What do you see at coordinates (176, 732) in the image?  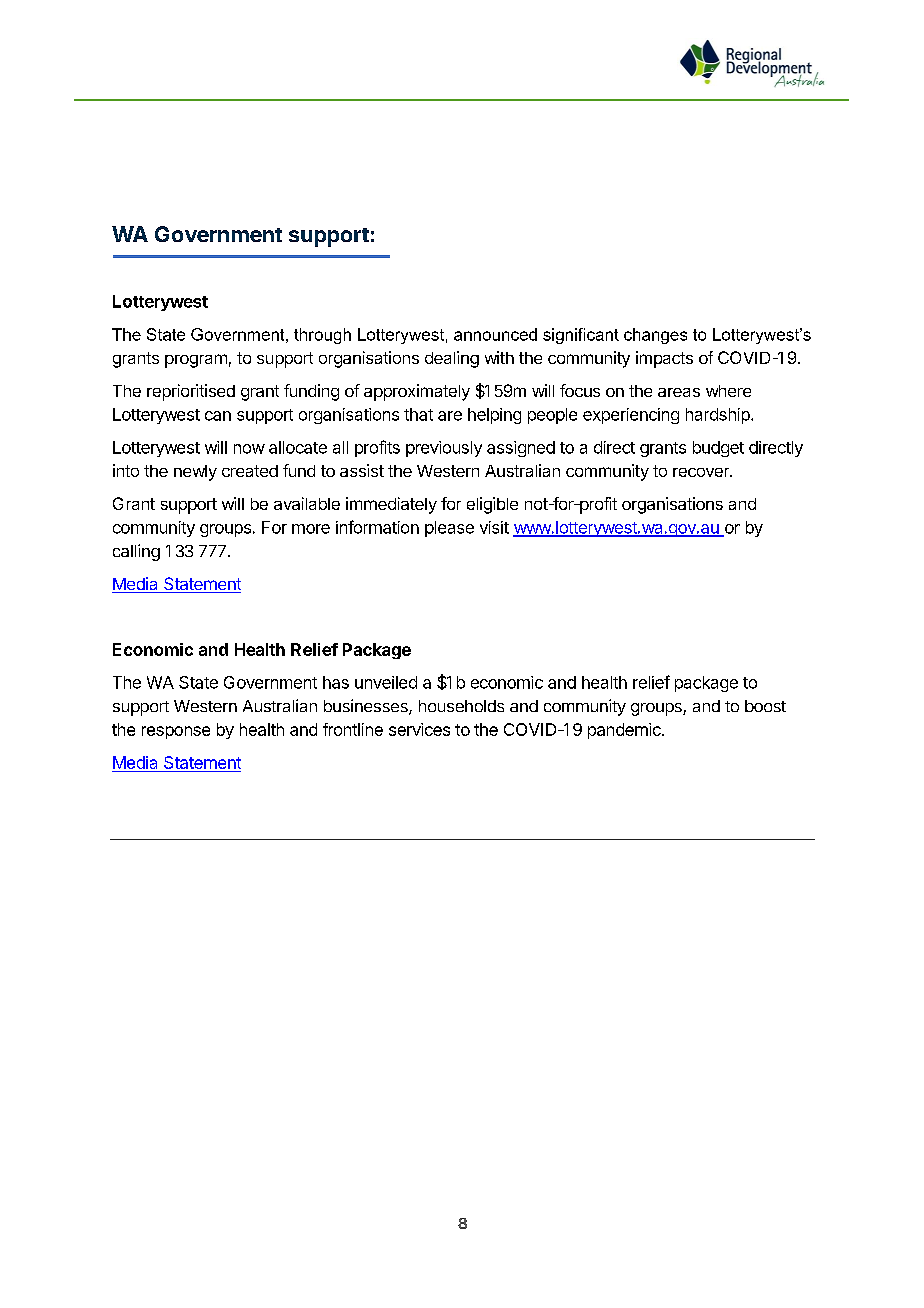 I see `response` at bounding box center [176, 732].
